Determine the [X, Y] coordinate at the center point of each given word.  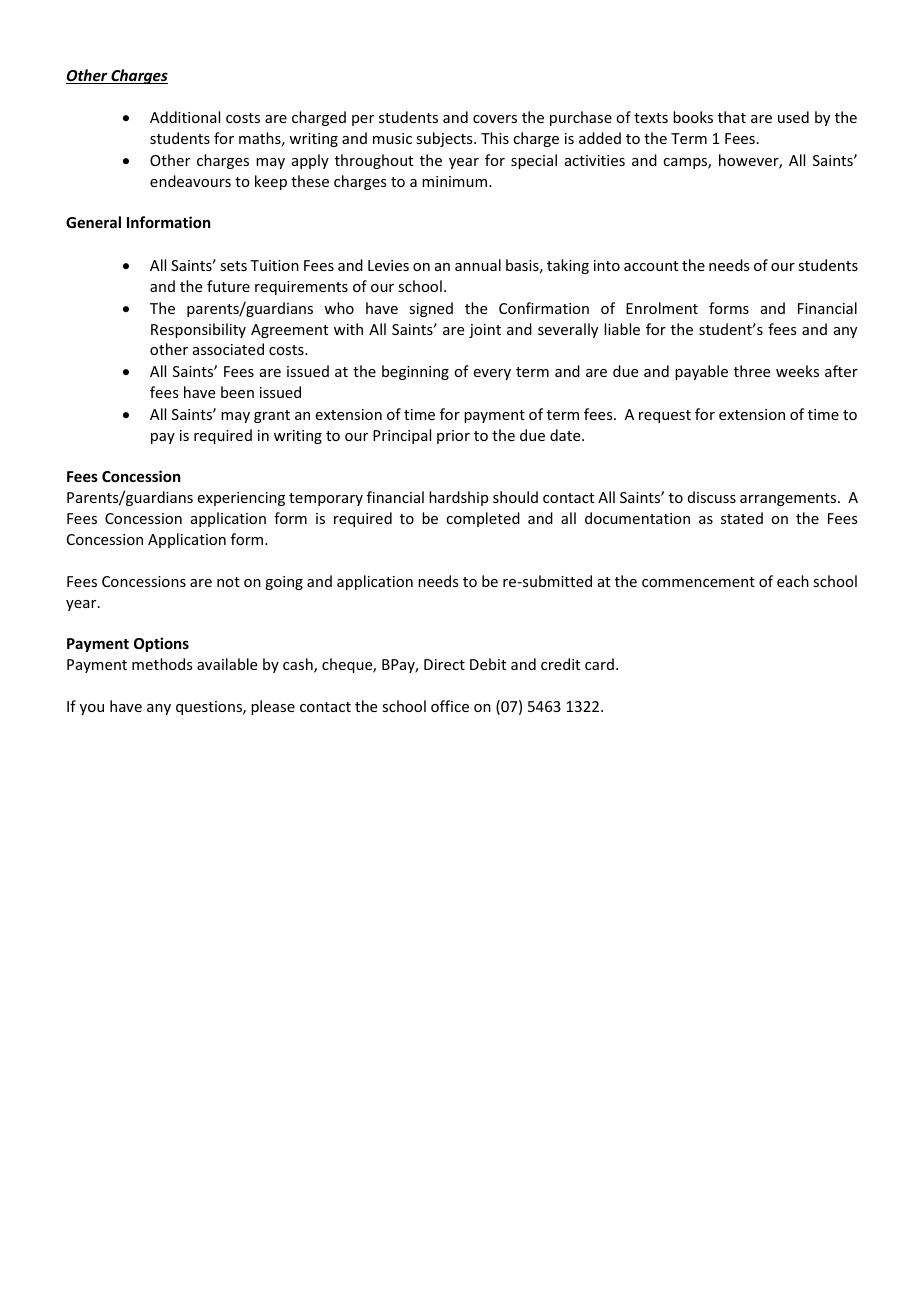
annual [478, 265]
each [793, 581]
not [228, 582]
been [237, 392]
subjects [445, 139]
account [651, 266]
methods [162, 664]
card [599, 664]
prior [453, 437]
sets [233, 266]
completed [483, 519]
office [450, 706]
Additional [185, 117]
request [665, 416]
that [732, 117]
